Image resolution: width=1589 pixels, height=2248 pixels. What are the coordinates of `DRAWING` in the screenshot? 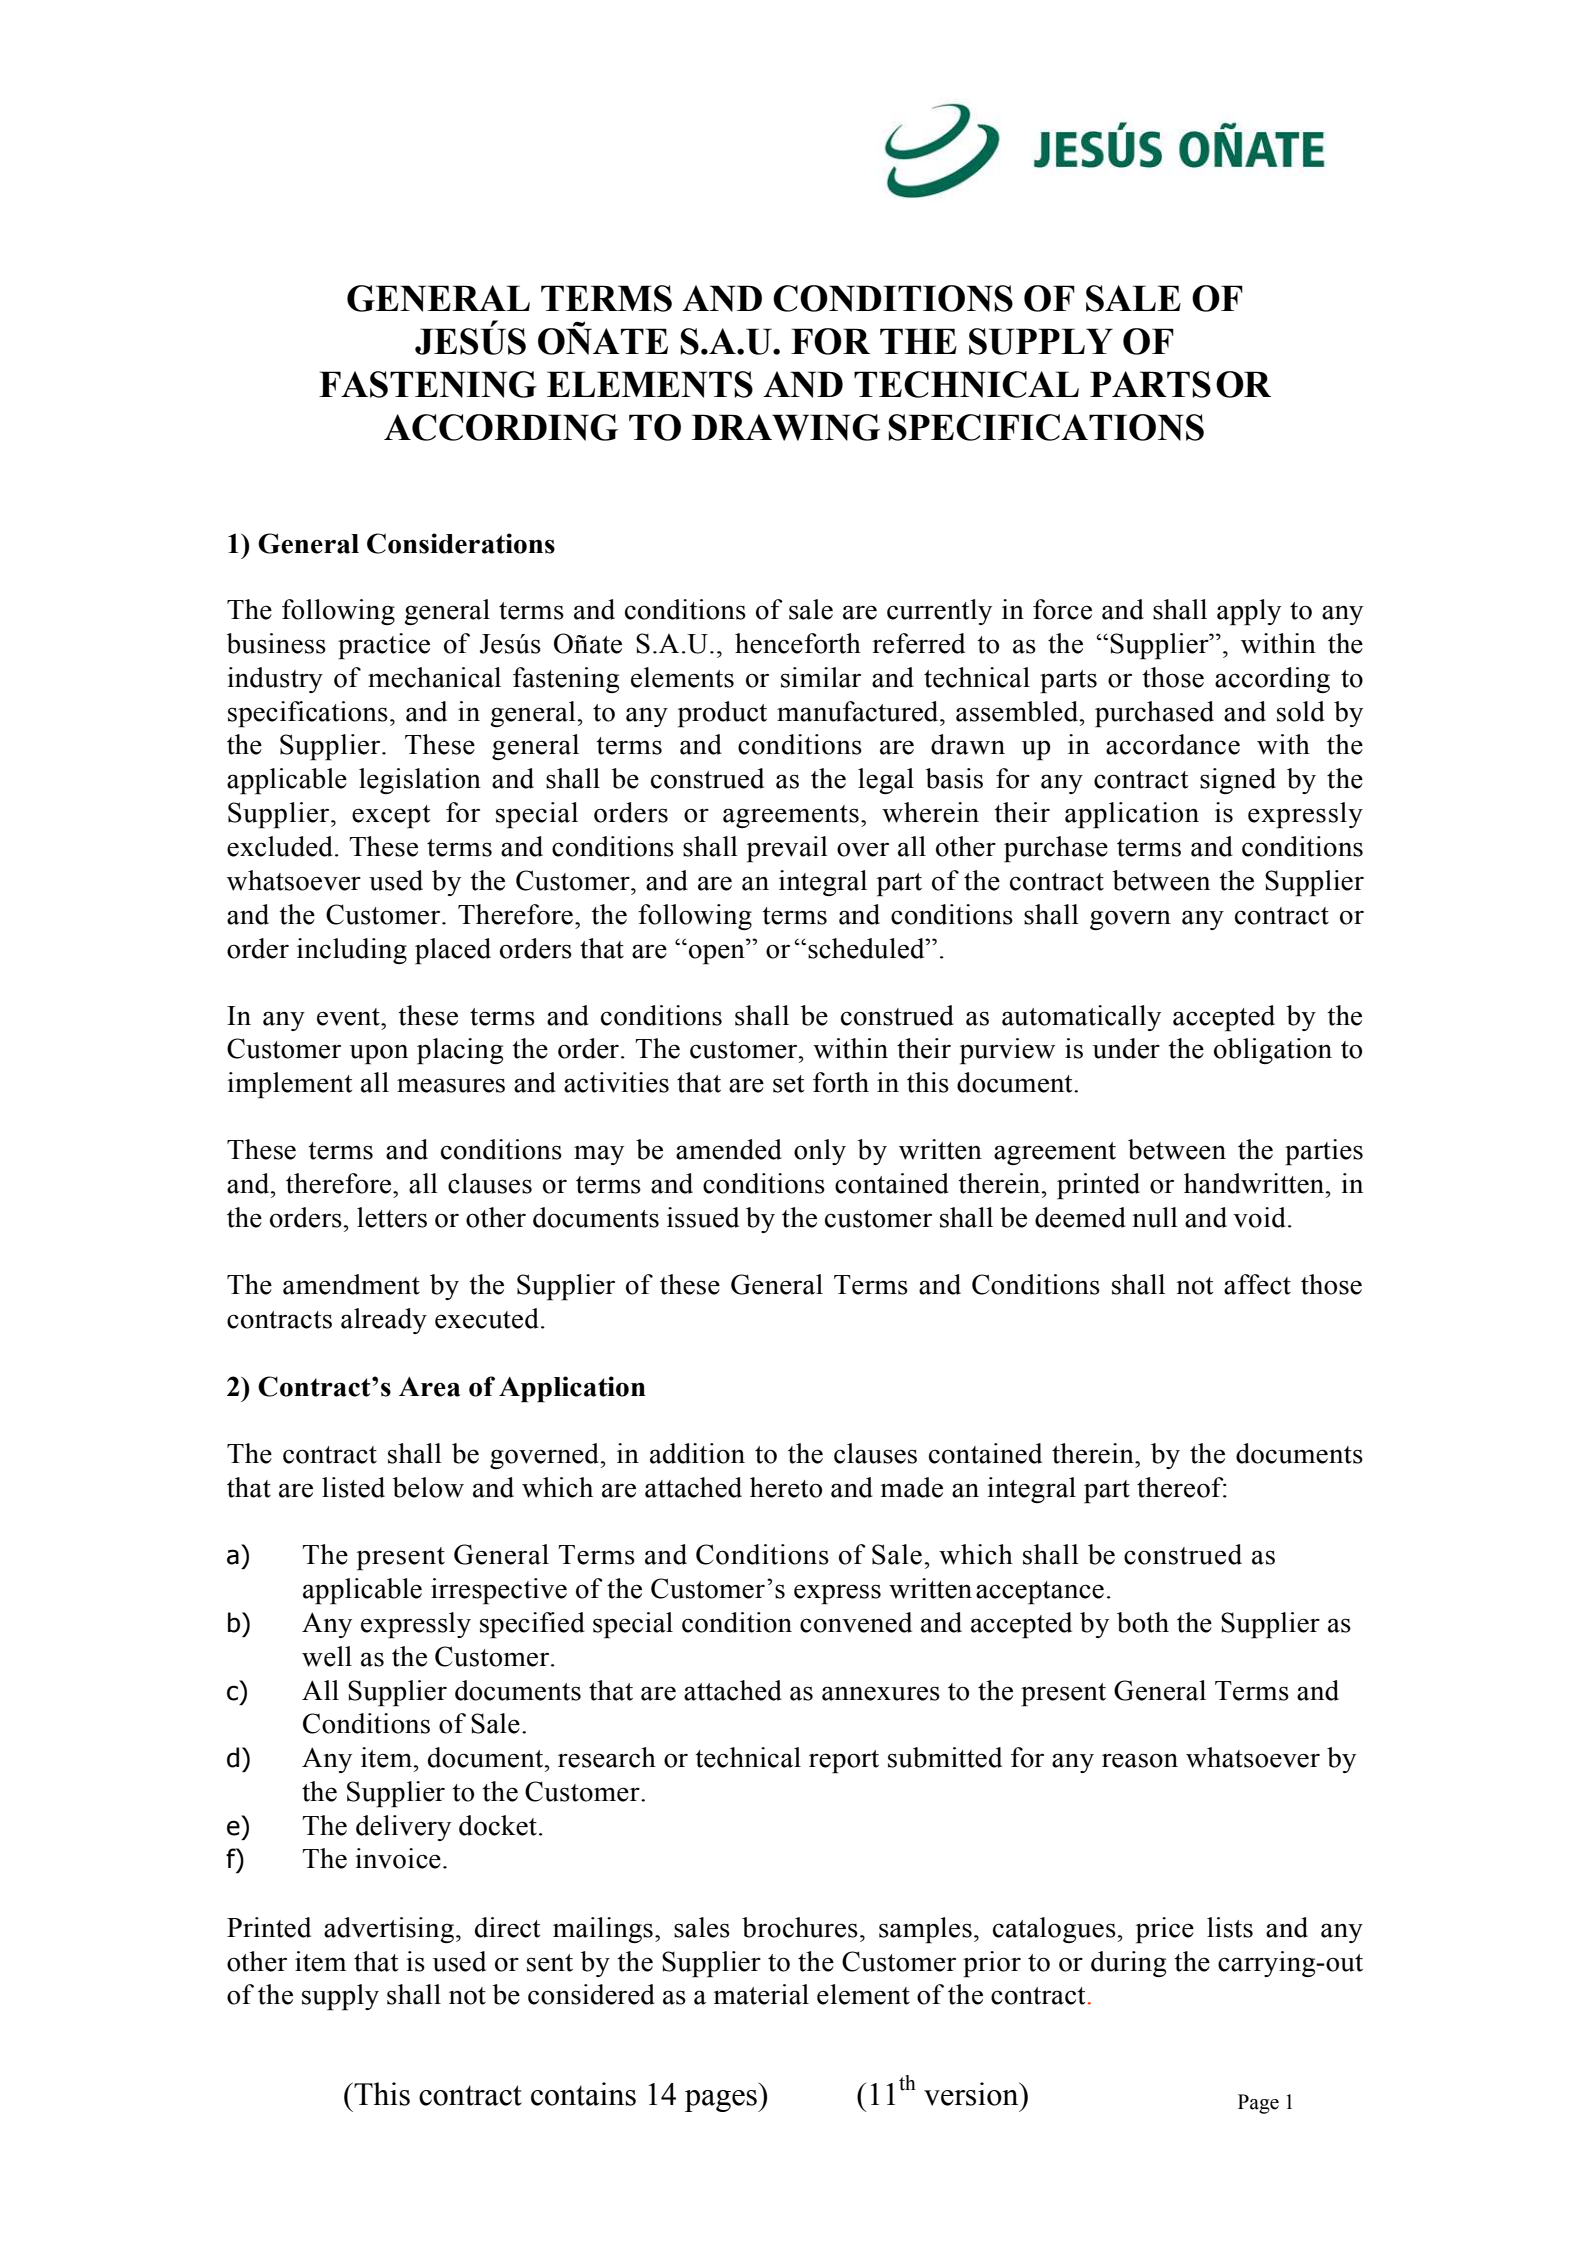 It's located at (786, 427).
